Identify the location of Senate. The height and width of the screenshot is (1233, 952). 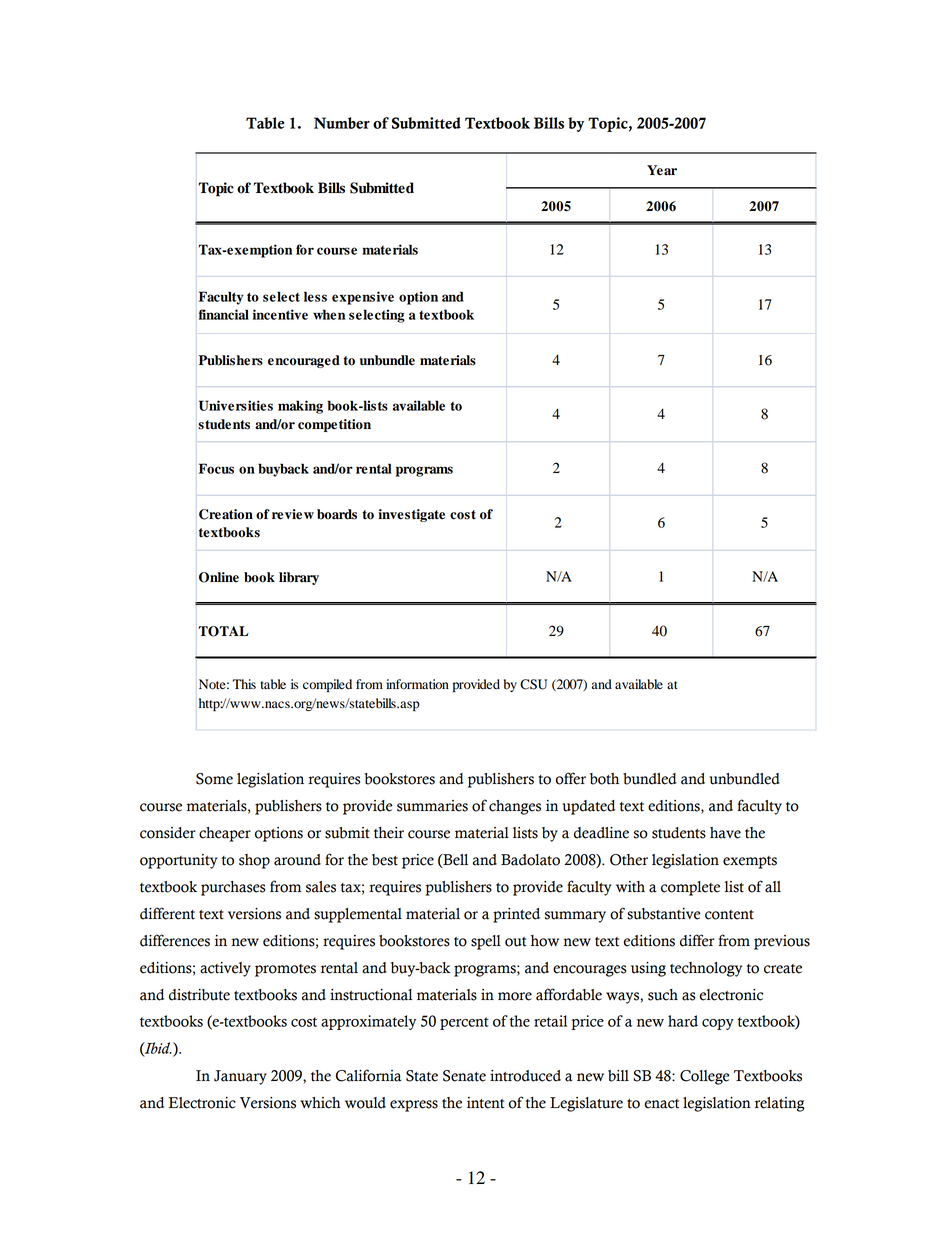
(464, 1076).
